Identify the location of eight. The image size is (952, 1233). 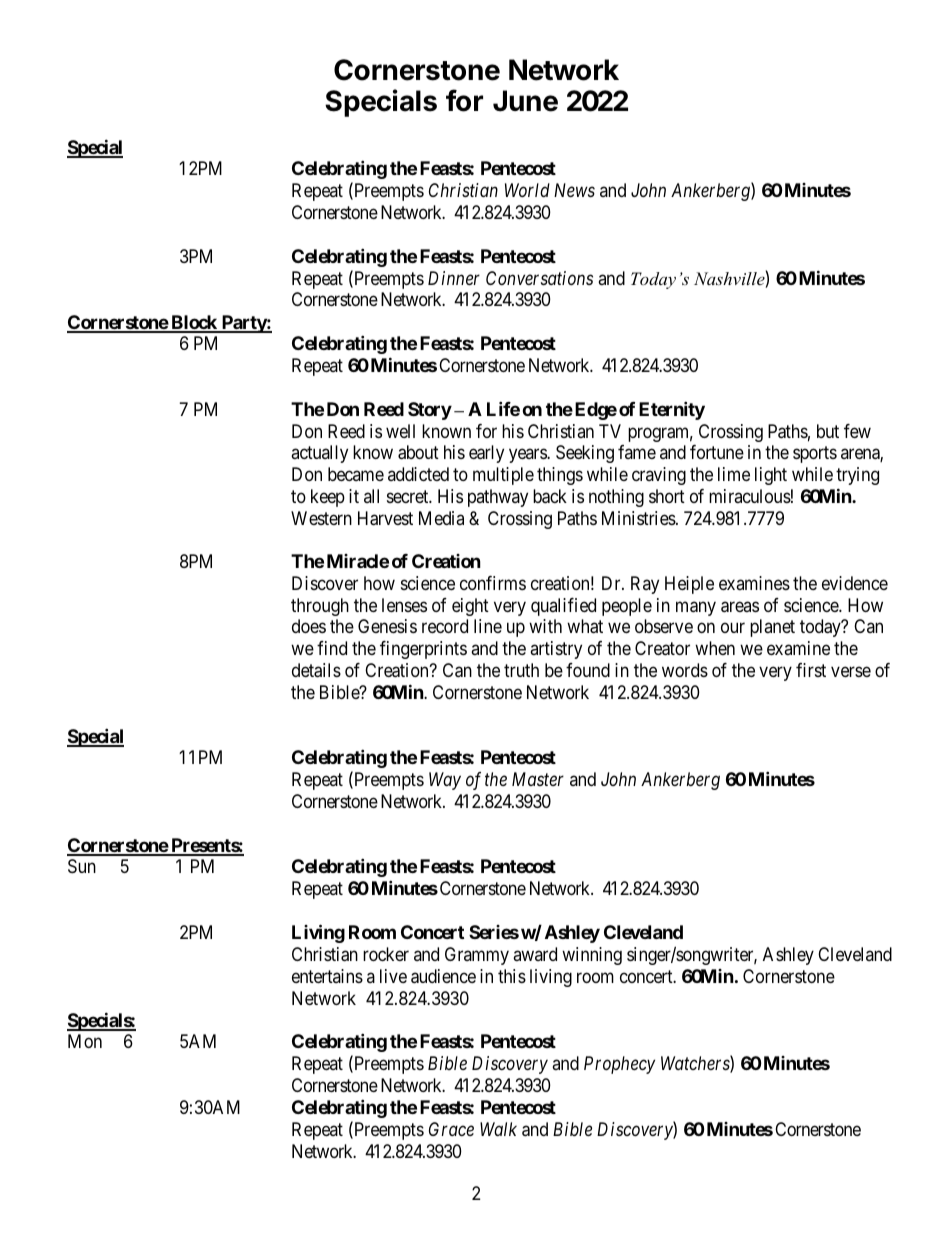
(470, 607).
